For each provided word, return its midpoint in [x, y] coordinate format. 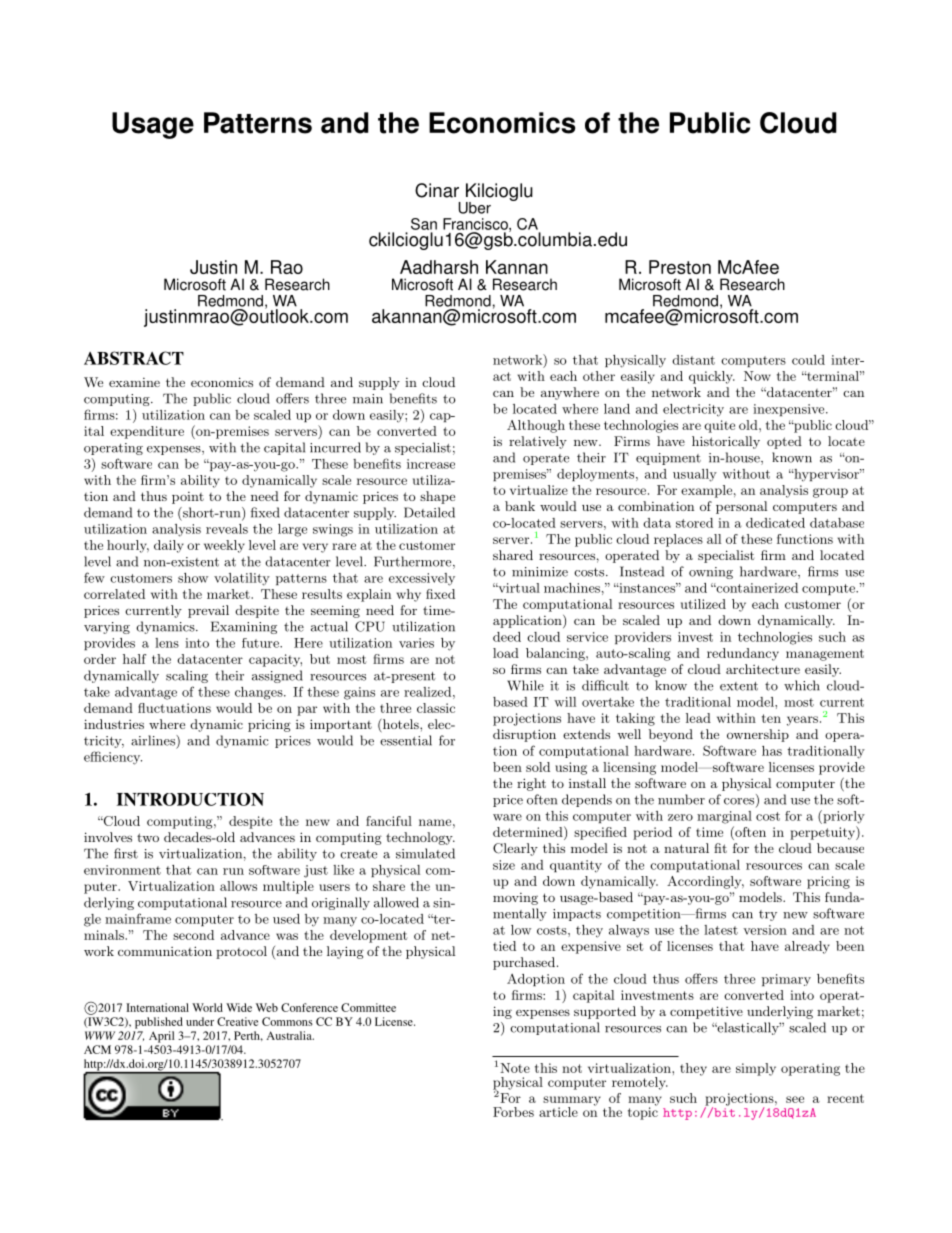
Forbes [513, 1112]
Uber [475, 208]
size [504, 865]
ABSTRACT [134, 358]
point [188, 498]
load [506, 653]
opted [784, 442]
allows [238, 886]
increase [431, 464]
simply [756, 1069]
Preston [680, 267]
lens [167, 643]
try [768, 915]
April [161, 1037]
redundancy [743, 654]
